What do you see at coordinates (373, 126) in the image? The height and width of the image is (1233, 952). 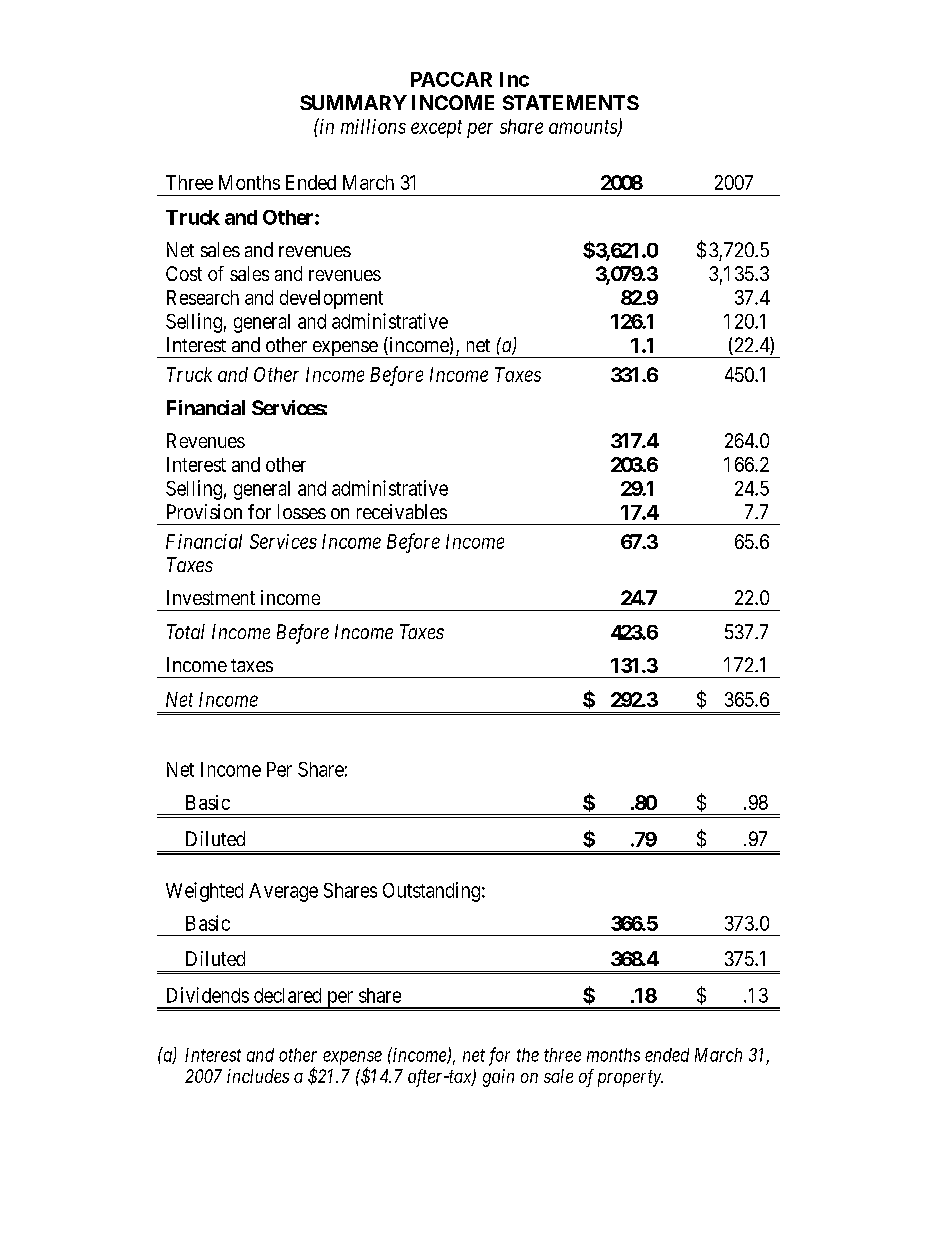 I see `millions` at bounding box center [373, 126].
